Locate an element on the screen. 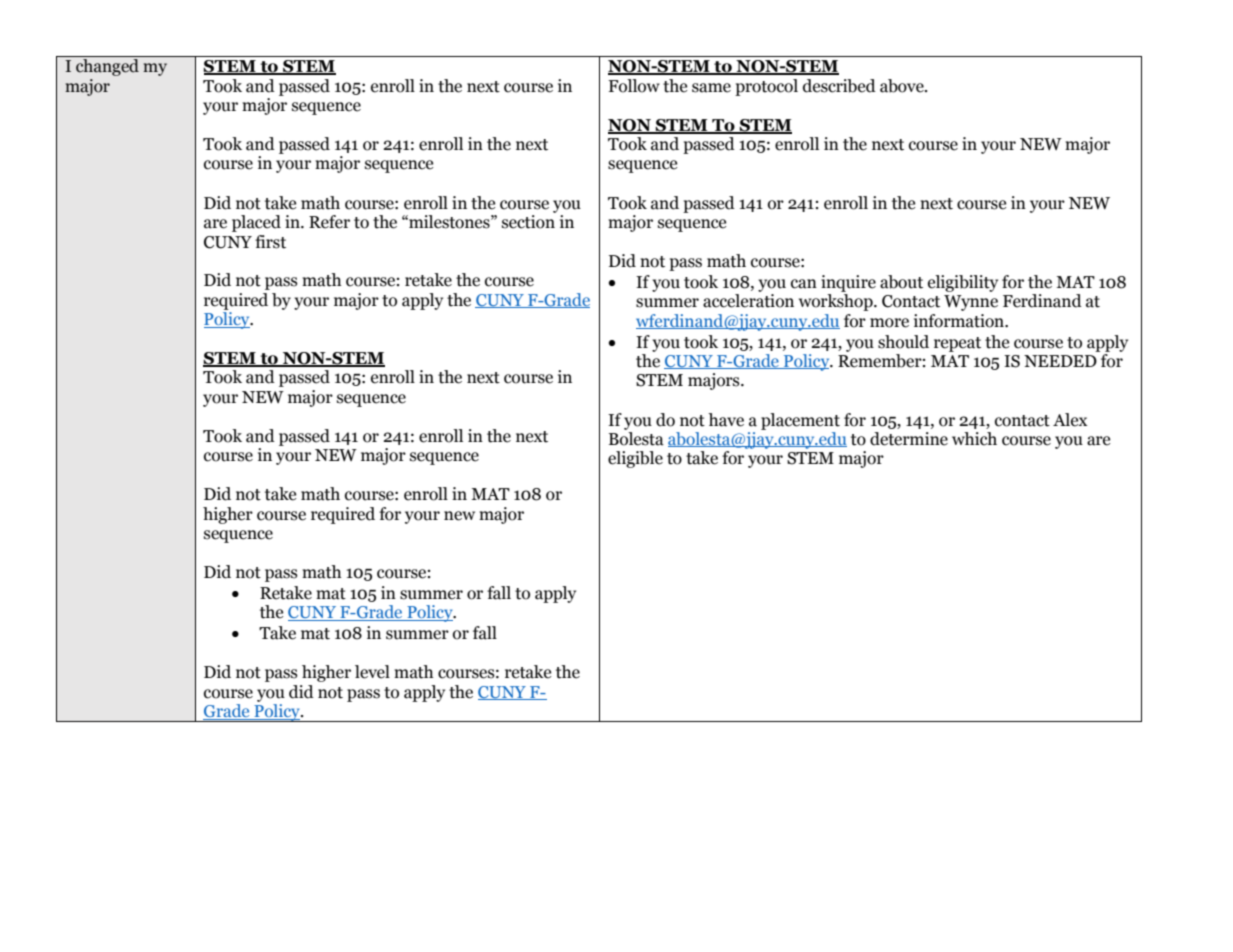  which is located at coordinates (974, 439).
